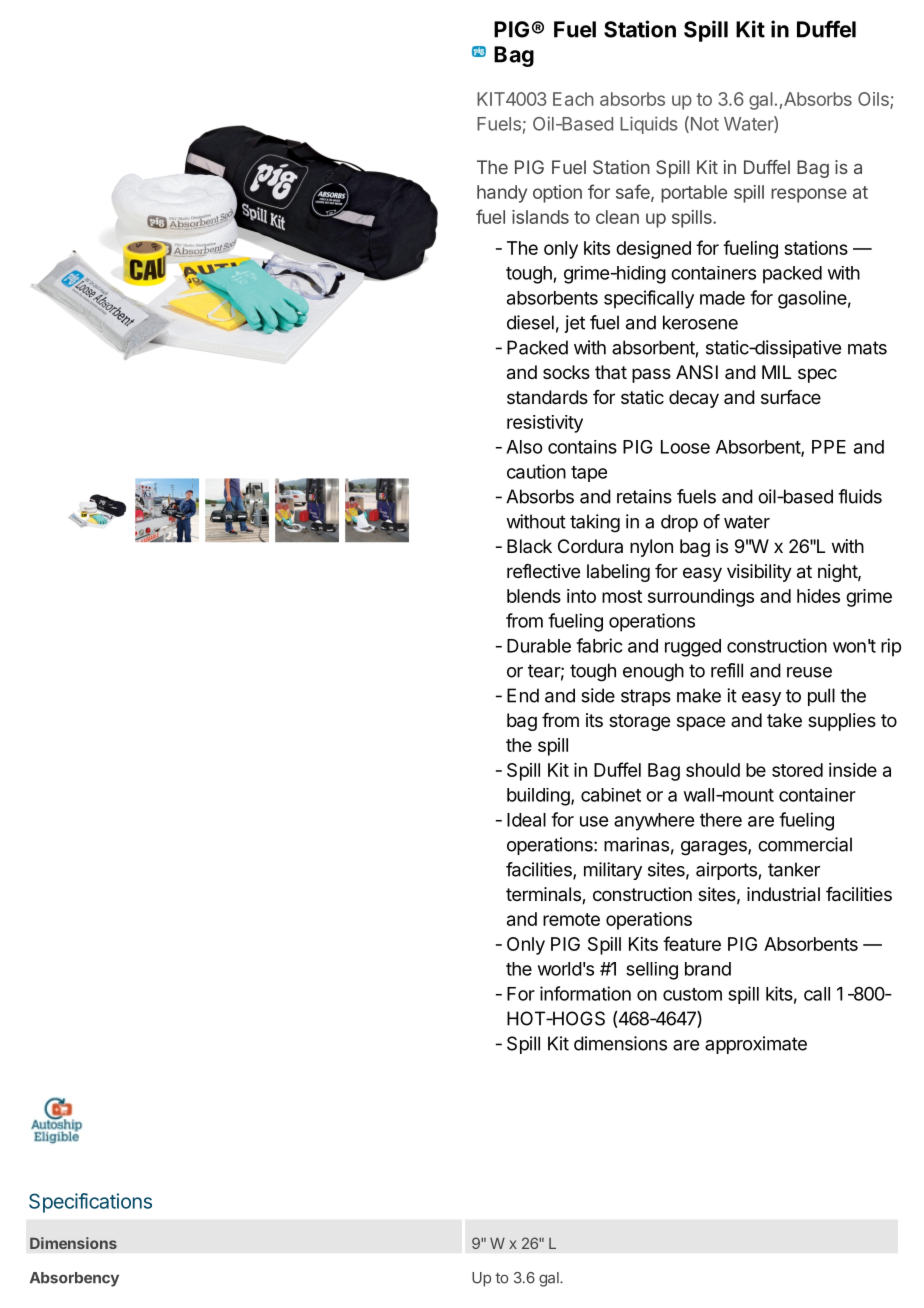  Describe the element at coordinates (539, 646) in the page. I see `Durable` at that location.
